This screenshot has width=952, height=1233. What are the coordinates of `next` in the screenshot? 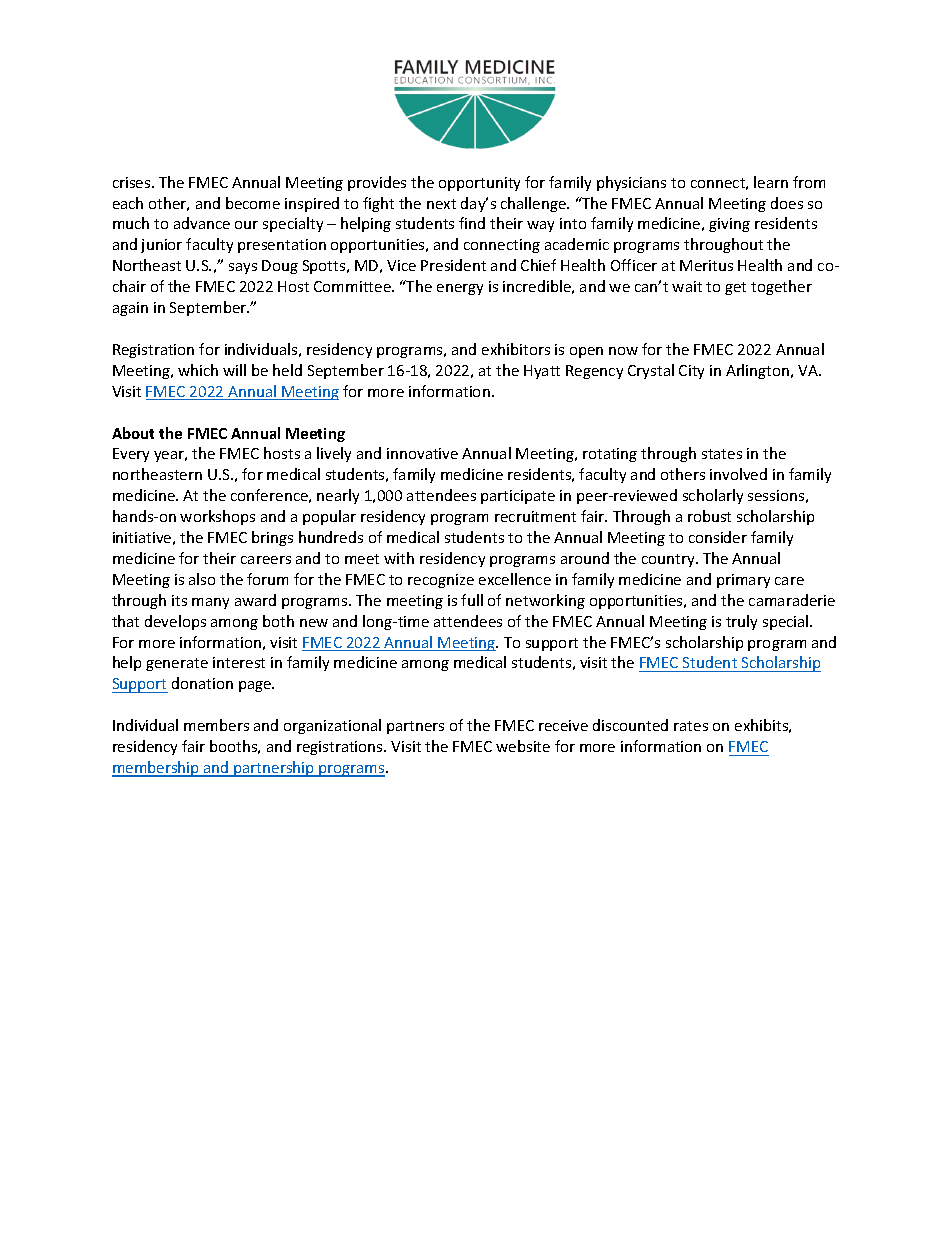 It's located at (441, 204).
